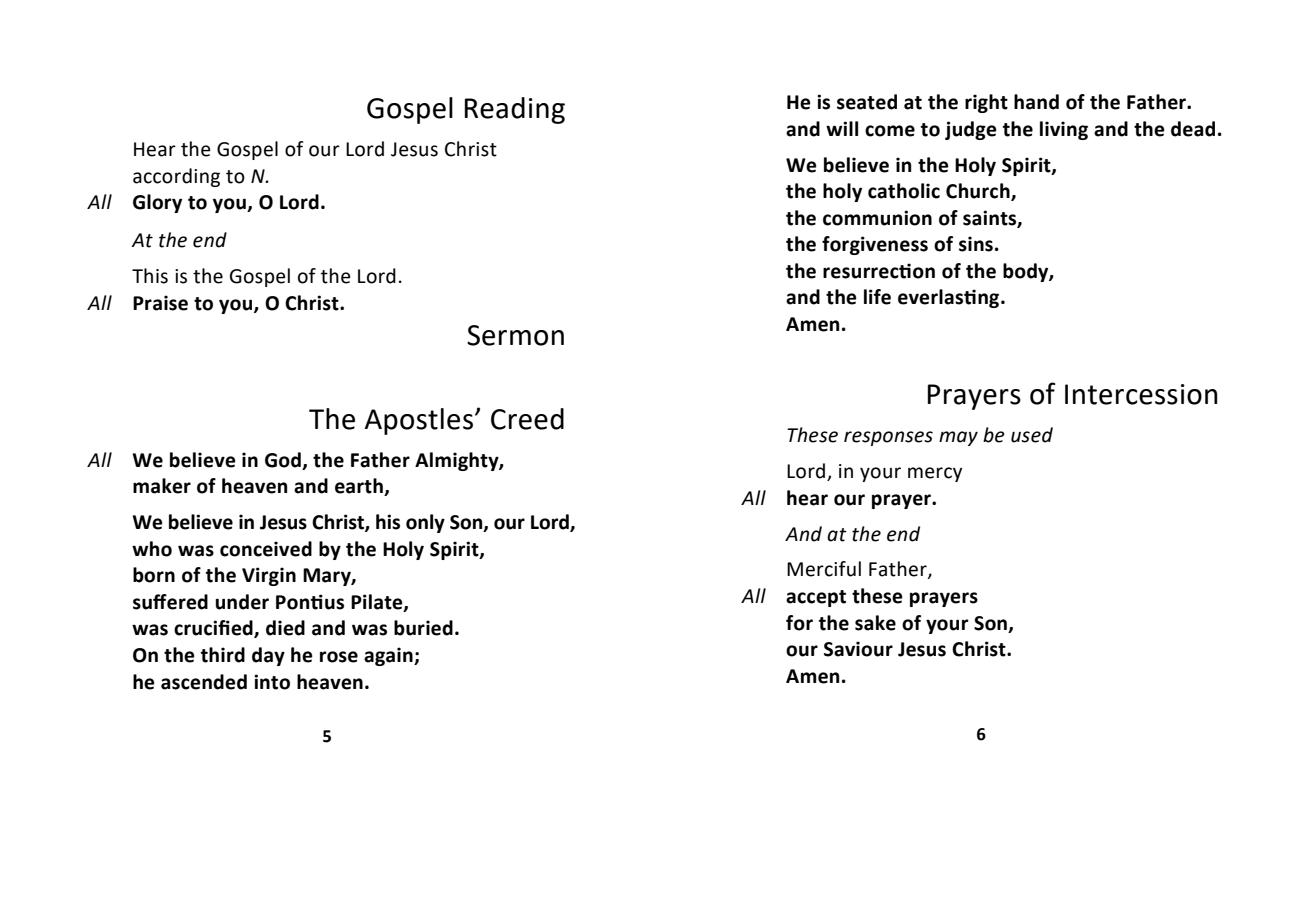 The image size is (1308, 924). What do you see at coordinates (1064, 130) in the screenshot?
I see `living` at bounding box center [1064, 130].
